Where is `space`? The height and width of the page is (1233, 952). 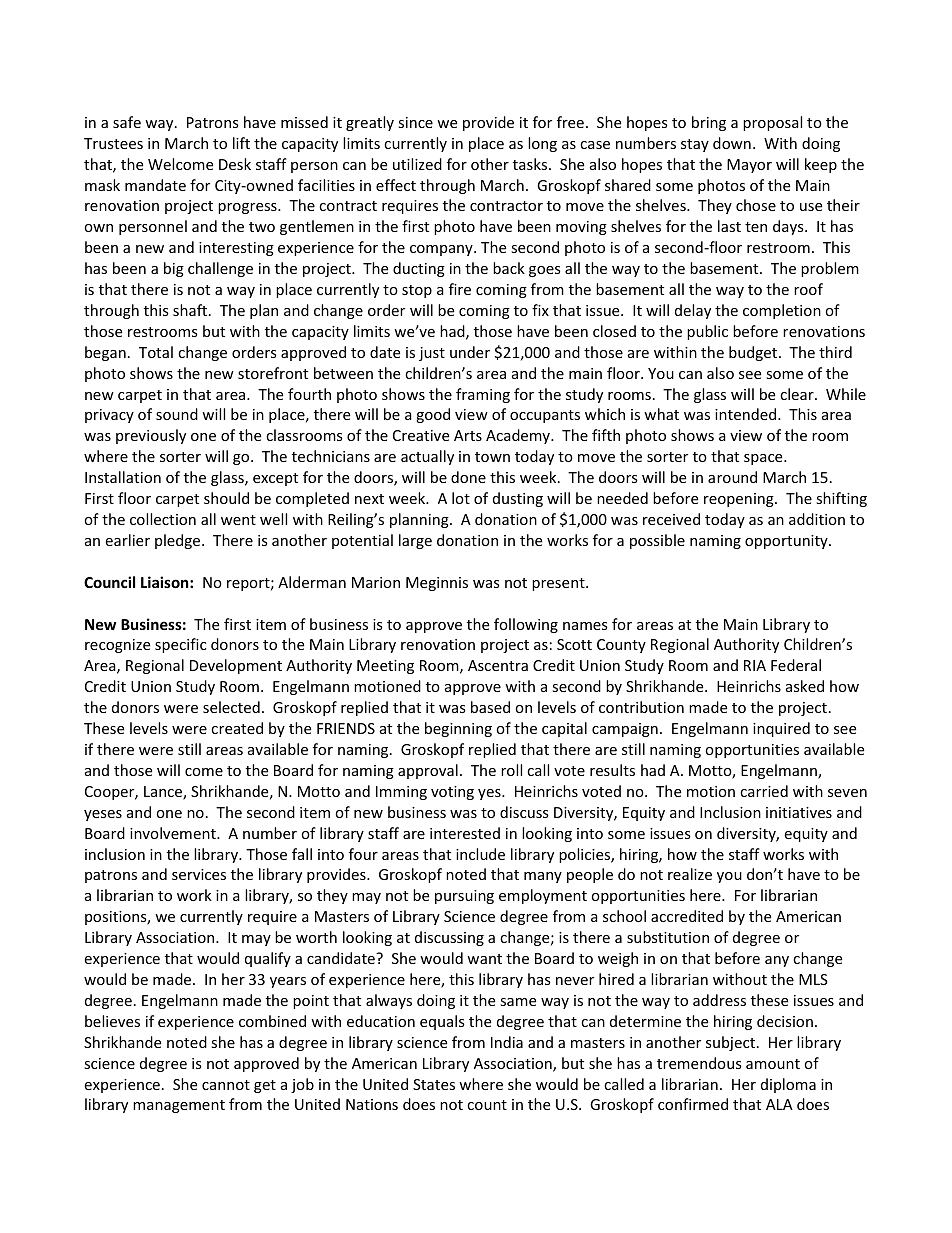
space is located at coordinates (764, 459).
